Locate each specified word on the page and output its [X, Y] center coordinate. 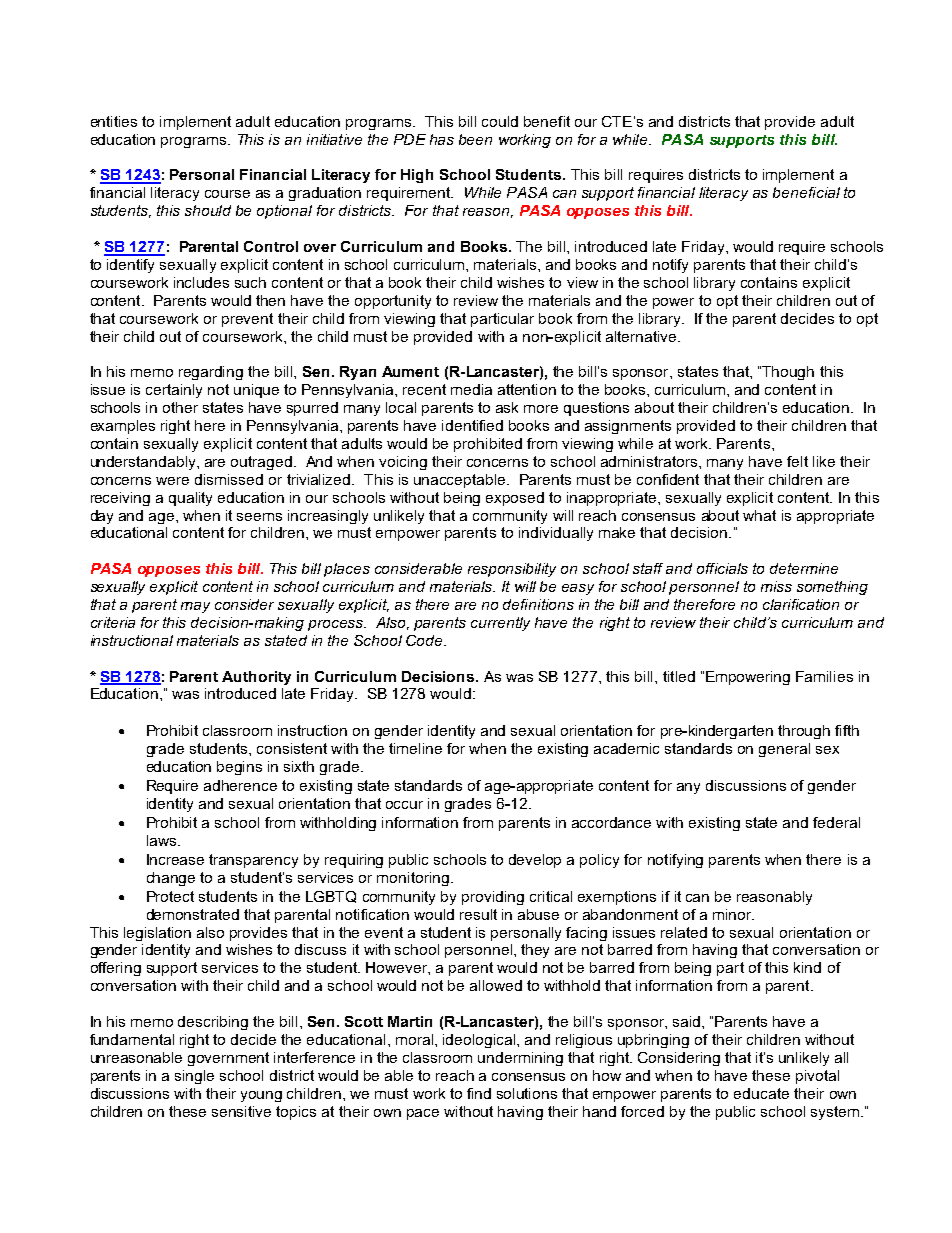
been [475, 139]
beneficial [806, 192]
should [208, 210]
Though [788, 373]
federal [836, 822]
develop [535, 861]
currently [500, 624]
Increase [175, 859]
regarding [211, 373]
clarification [801, 604]
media [471, 389]
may [195, 607]
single [194, 1077]
